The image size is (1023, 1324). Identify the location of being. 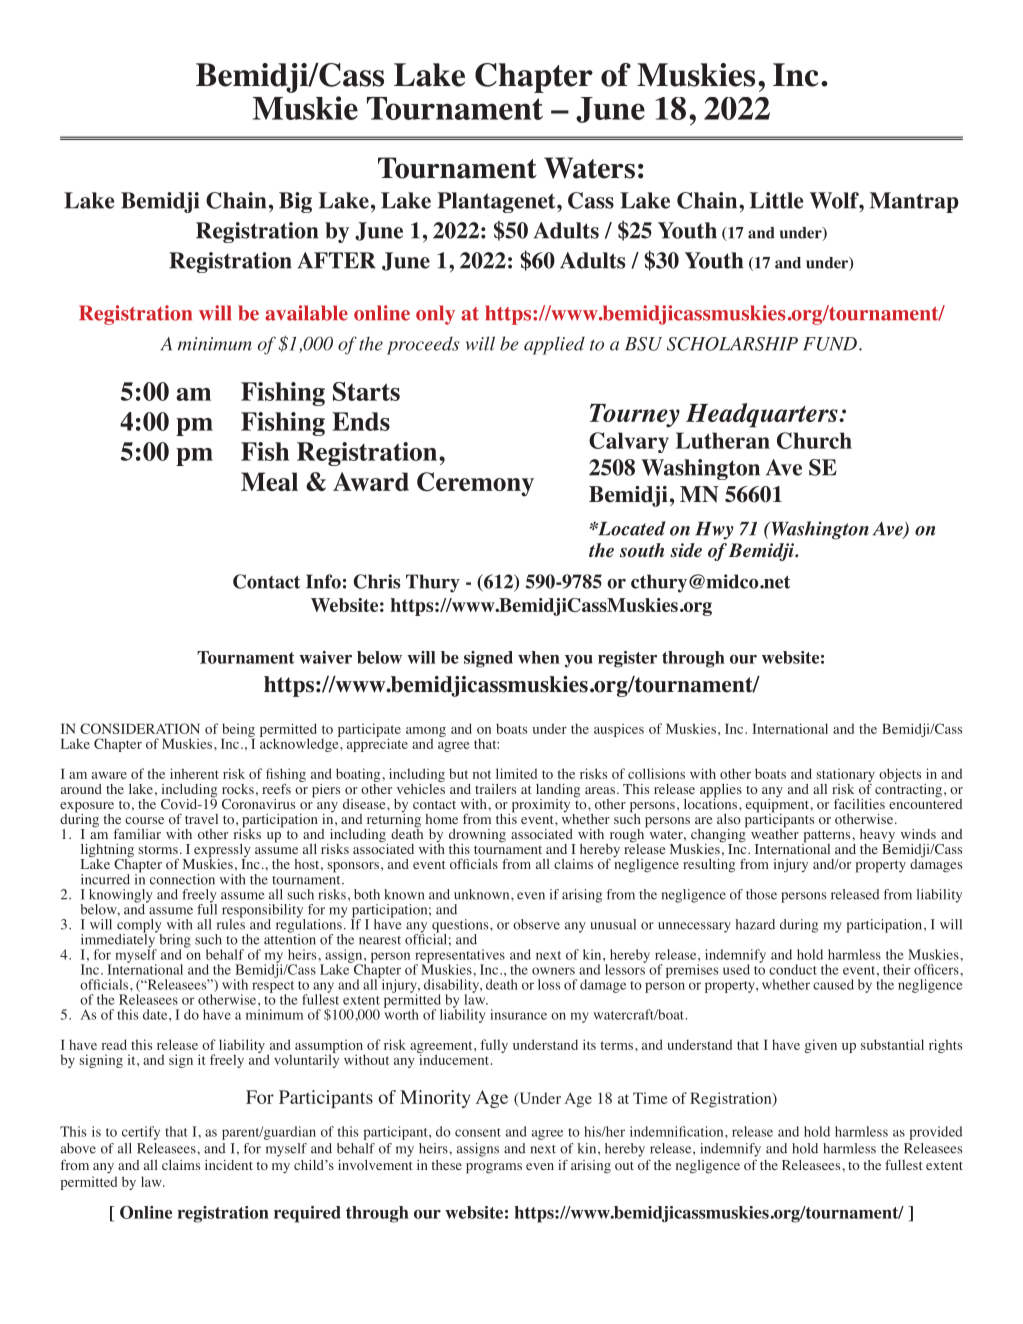
(238, 730).
